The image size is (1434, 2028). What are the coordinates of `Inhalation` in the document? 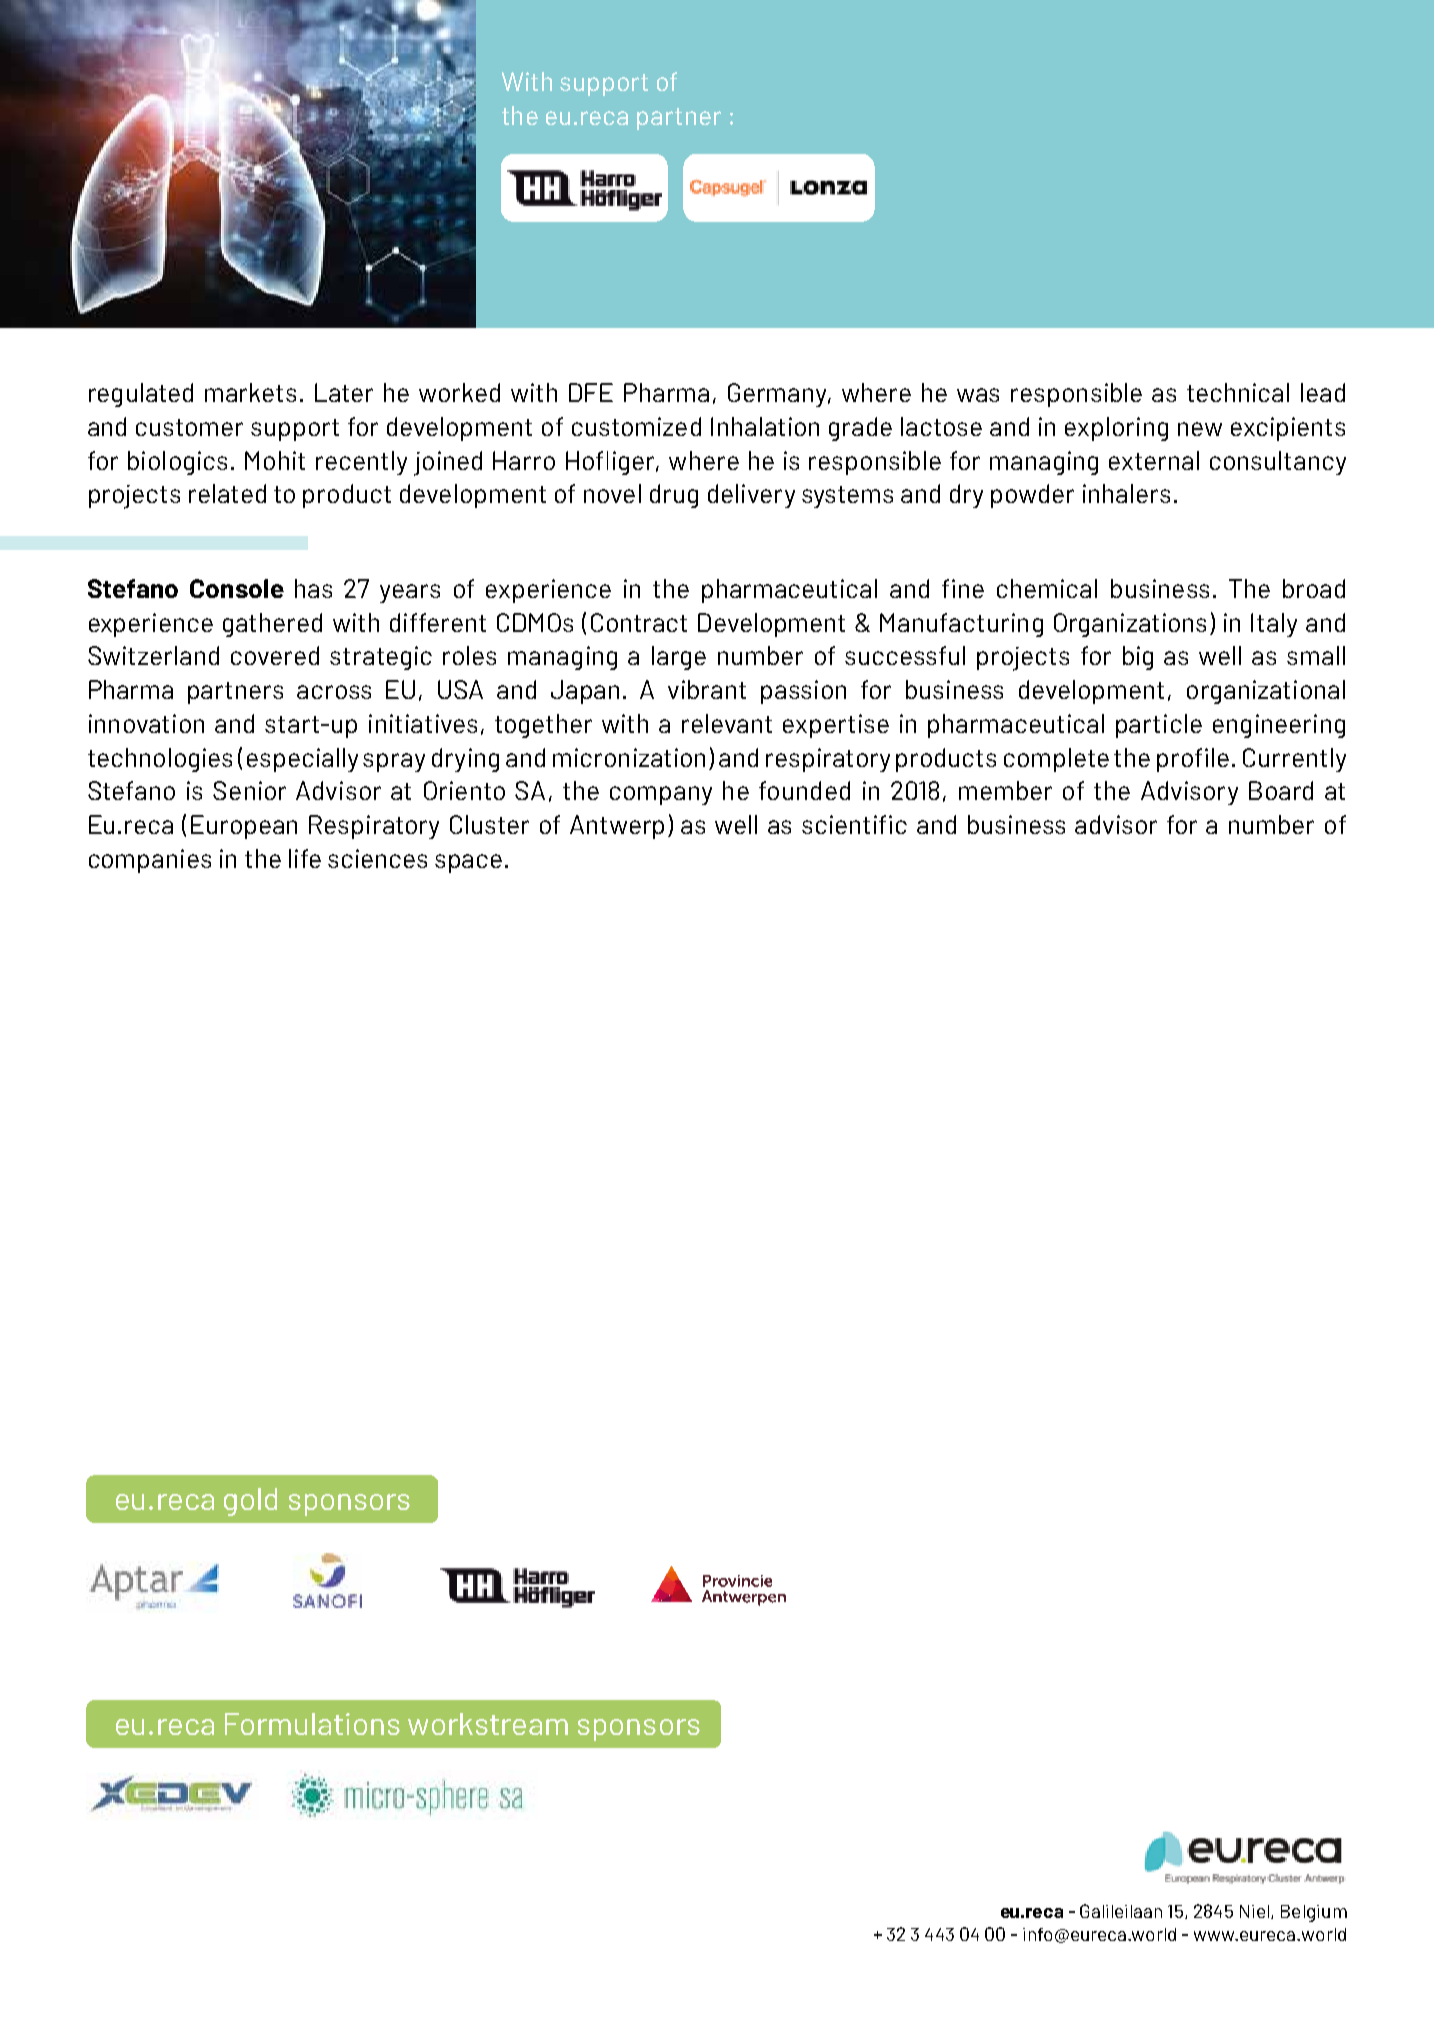 It's located at (765, 426).
